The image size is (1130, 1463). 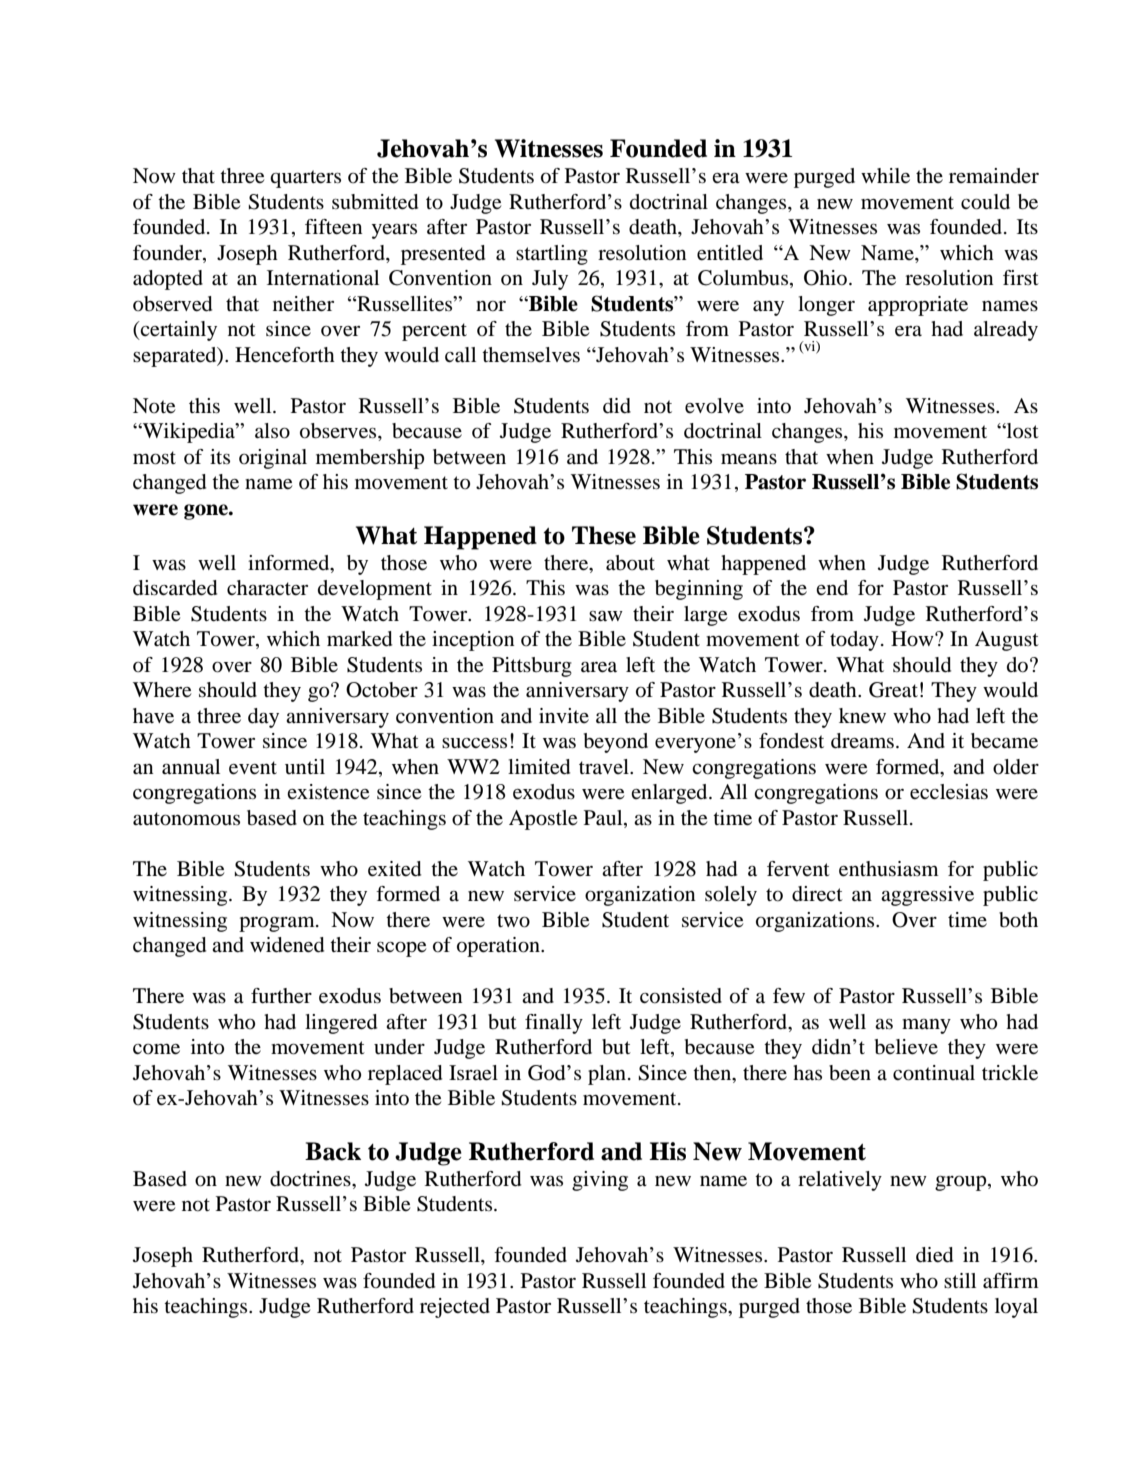 I want to click on rejected, so click(x=455, y=1308).
